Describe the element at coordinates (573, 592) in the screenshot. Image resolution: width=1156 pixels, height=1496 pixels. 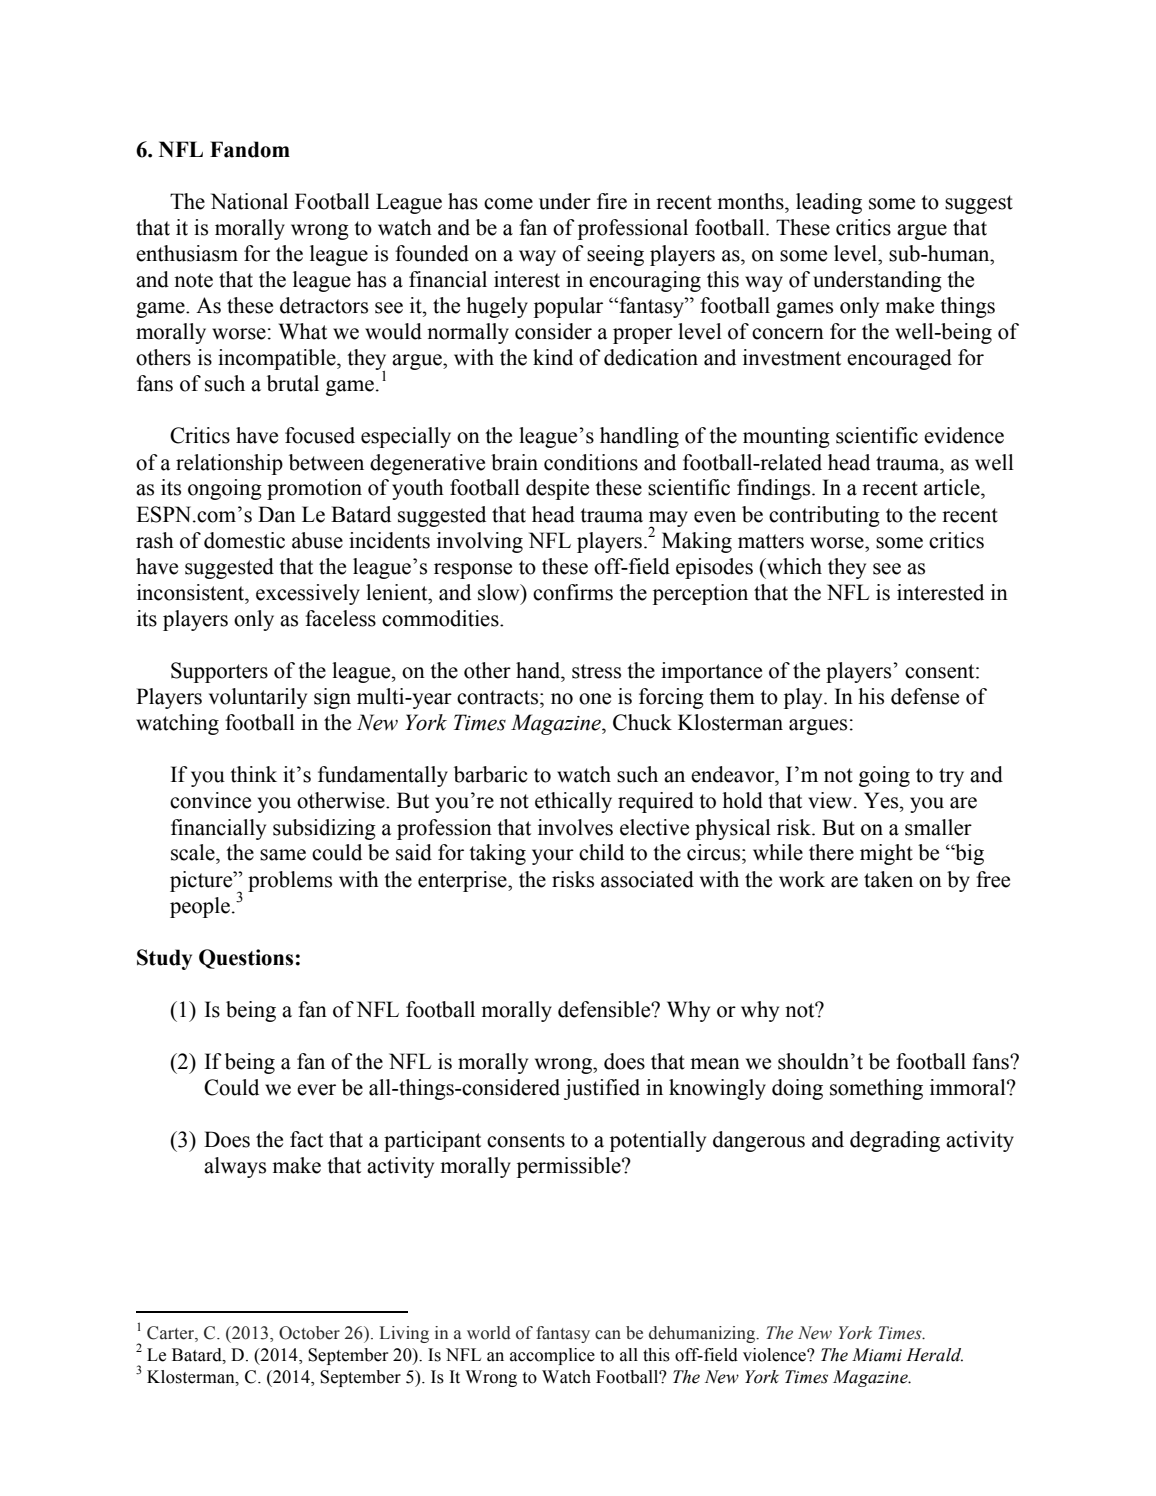
I see `confirms` at that location.
